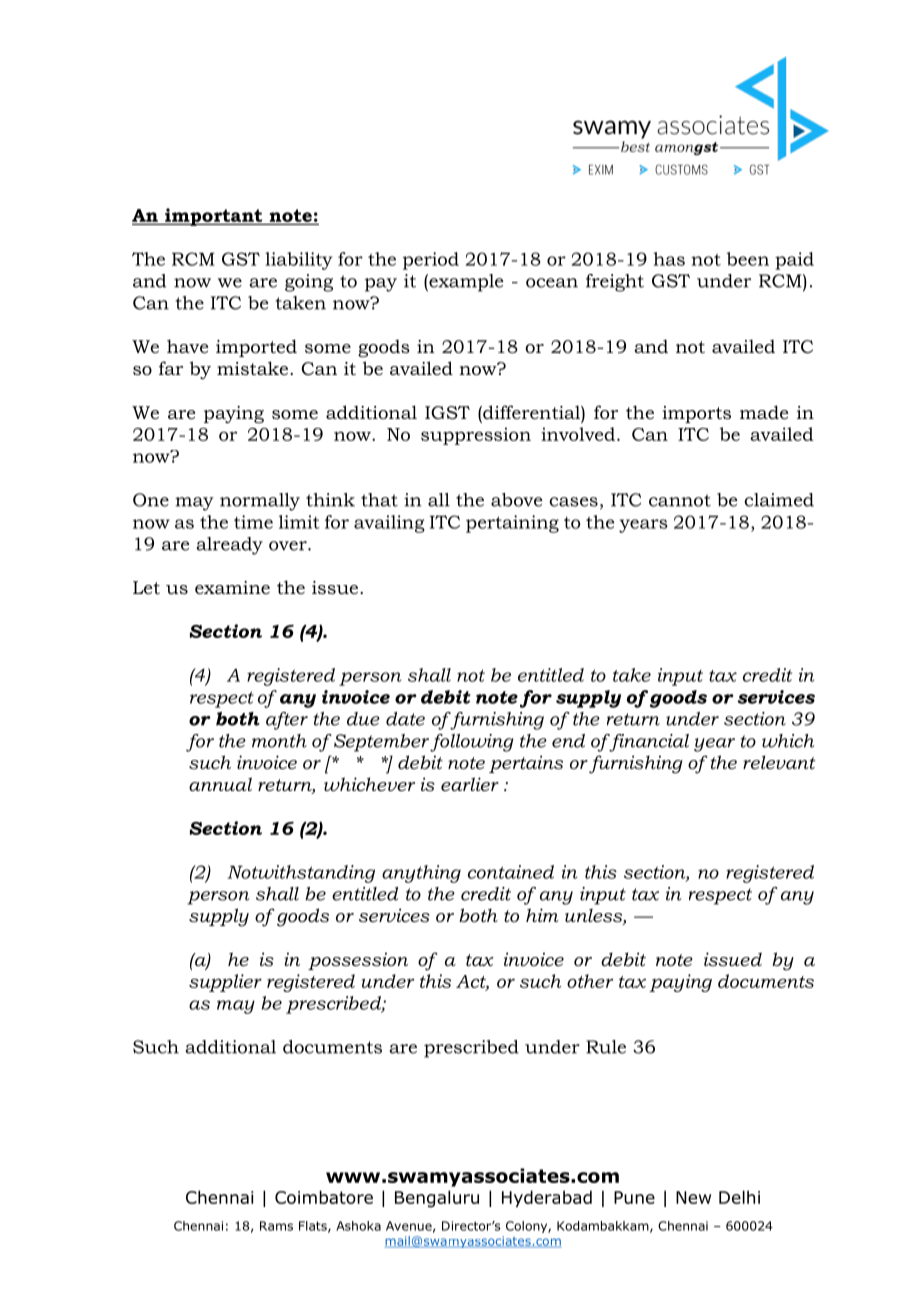 This screenshot has height=1309, width=924. Describe the element at coordinates (648, 743) in the screenshot. I see `financial` at that location.
